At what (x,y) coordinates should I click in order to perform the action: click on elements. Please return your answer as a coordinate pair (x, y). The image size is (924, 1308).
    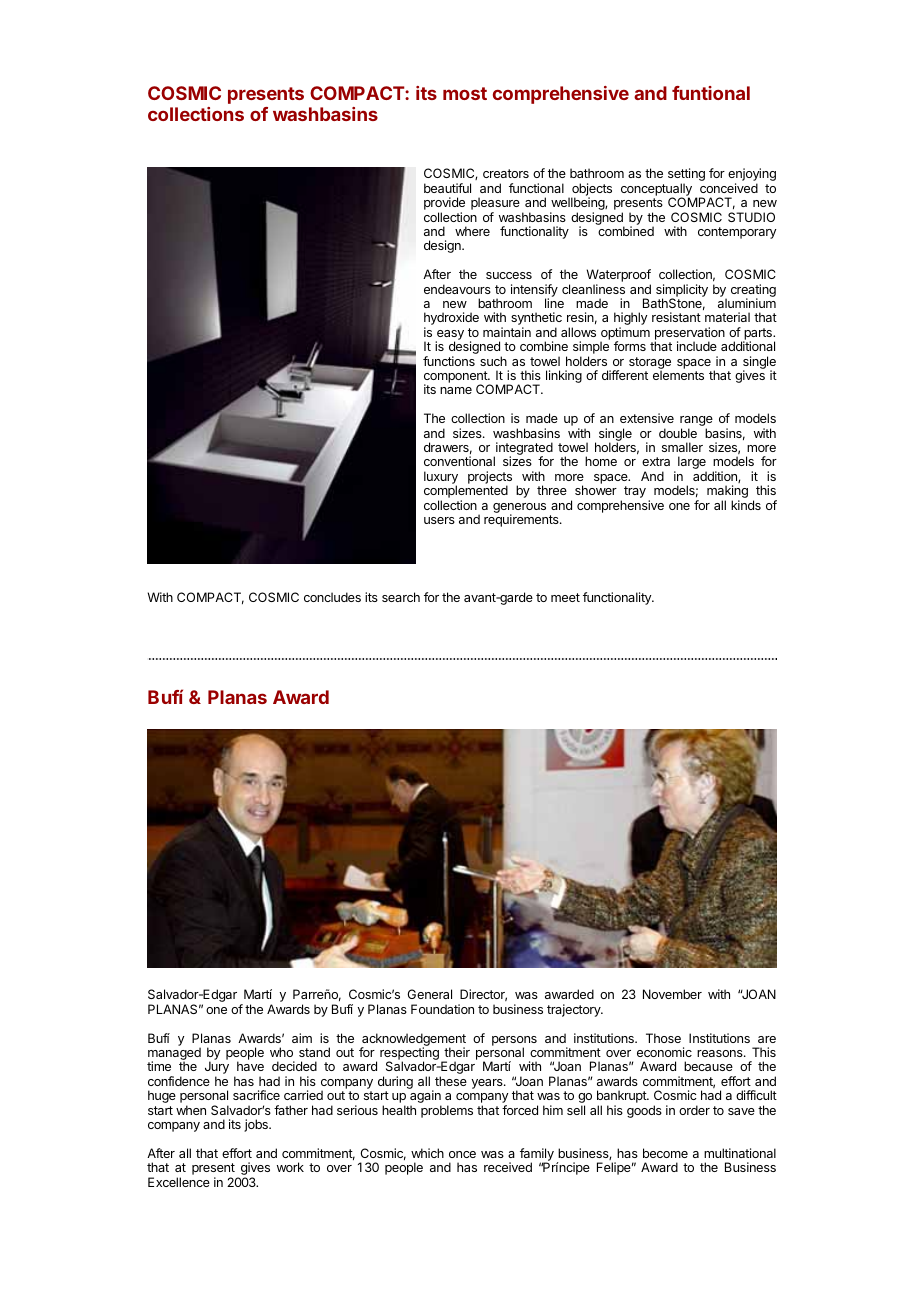
    Looking at the image, I should click on (678, 375).
